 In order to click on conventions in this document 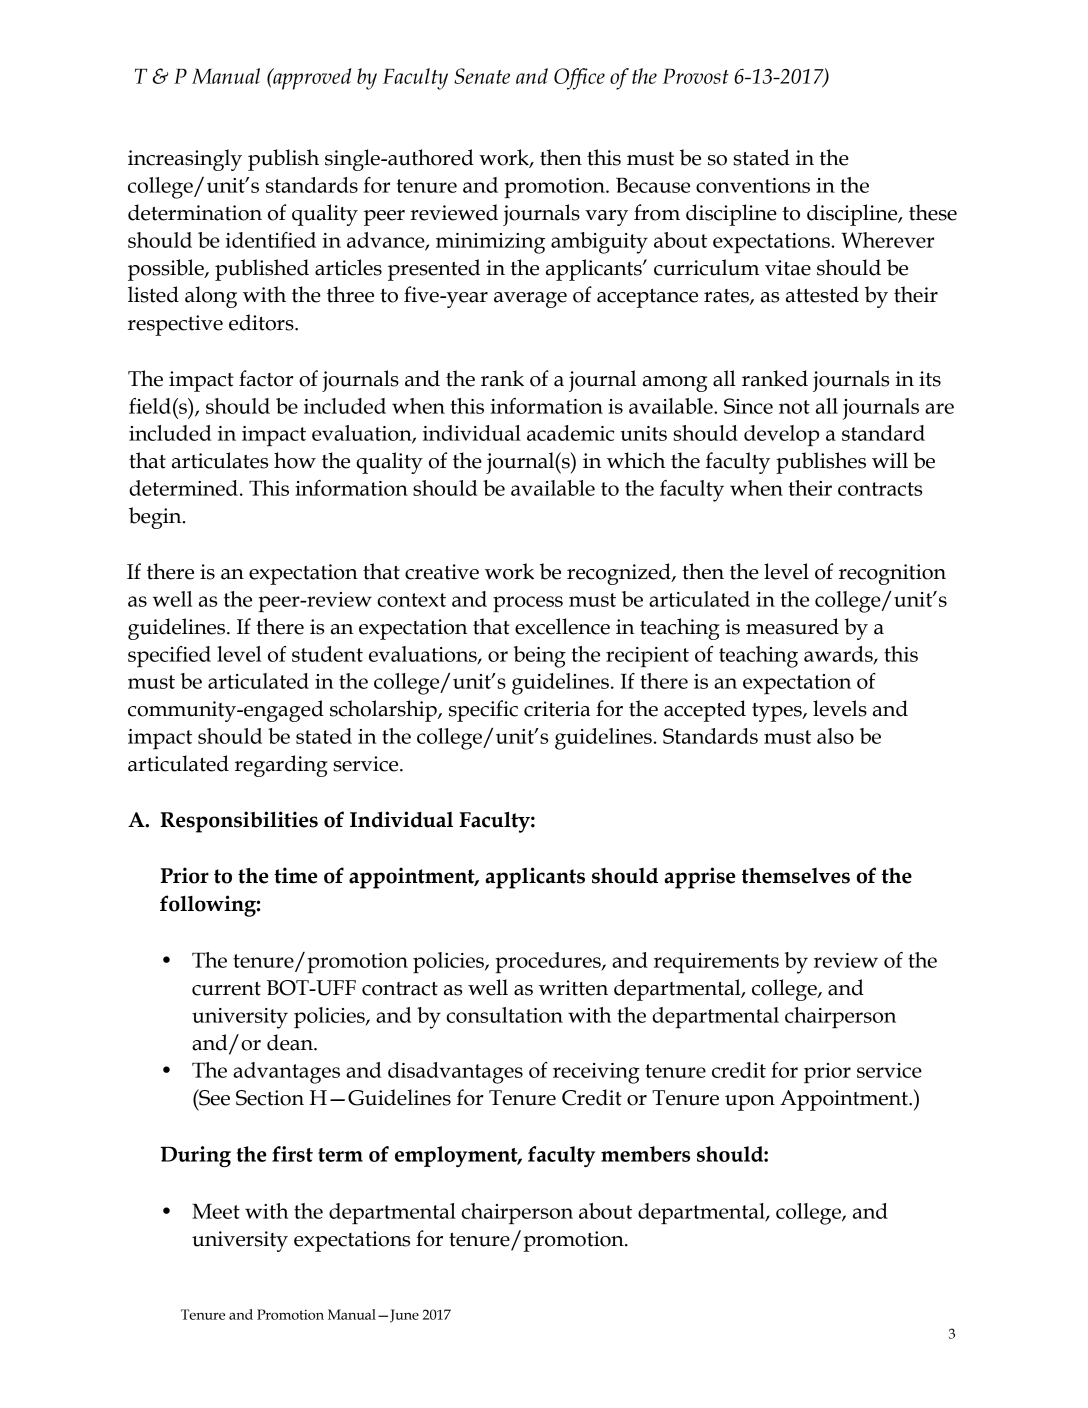, I will do `click(753, 185)`.
